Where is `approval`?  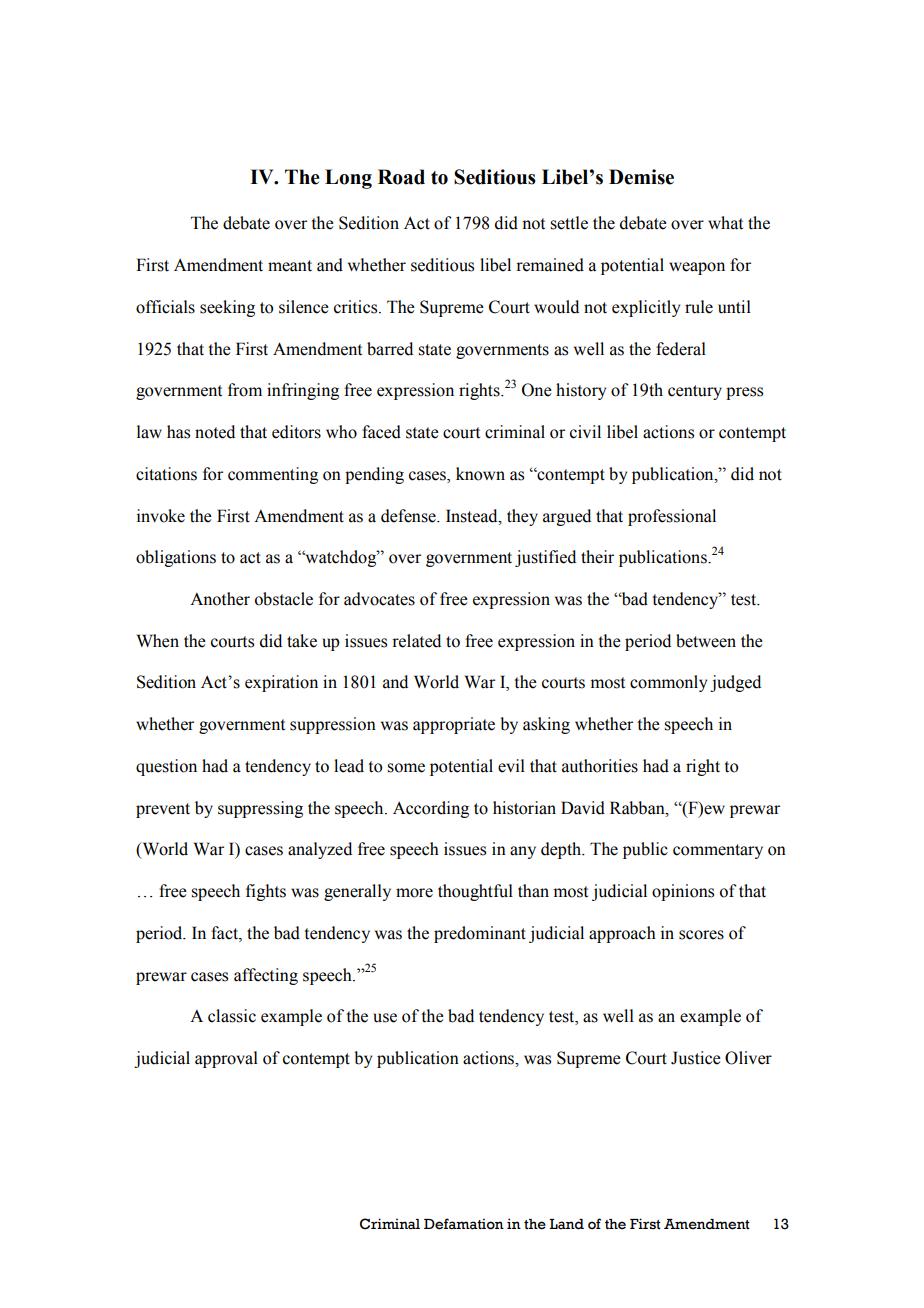
approval is located at coordinates (226, 1059).
